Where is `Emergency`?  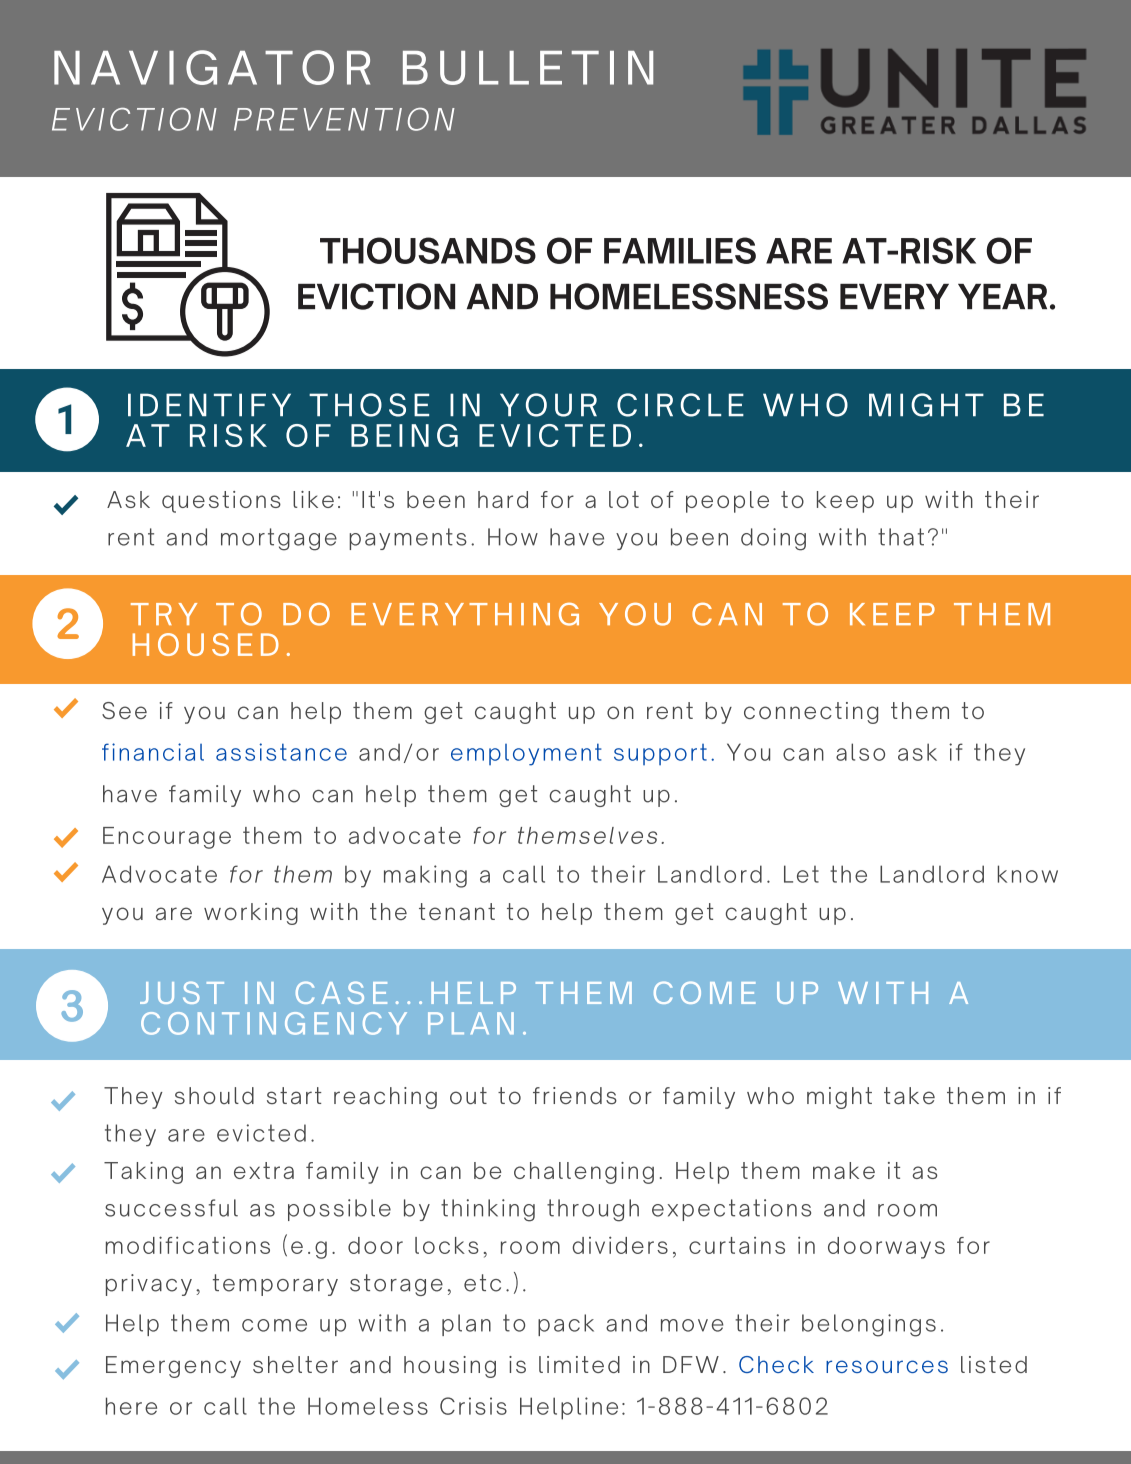 Emergency is located at coordinates (173, 1367).
